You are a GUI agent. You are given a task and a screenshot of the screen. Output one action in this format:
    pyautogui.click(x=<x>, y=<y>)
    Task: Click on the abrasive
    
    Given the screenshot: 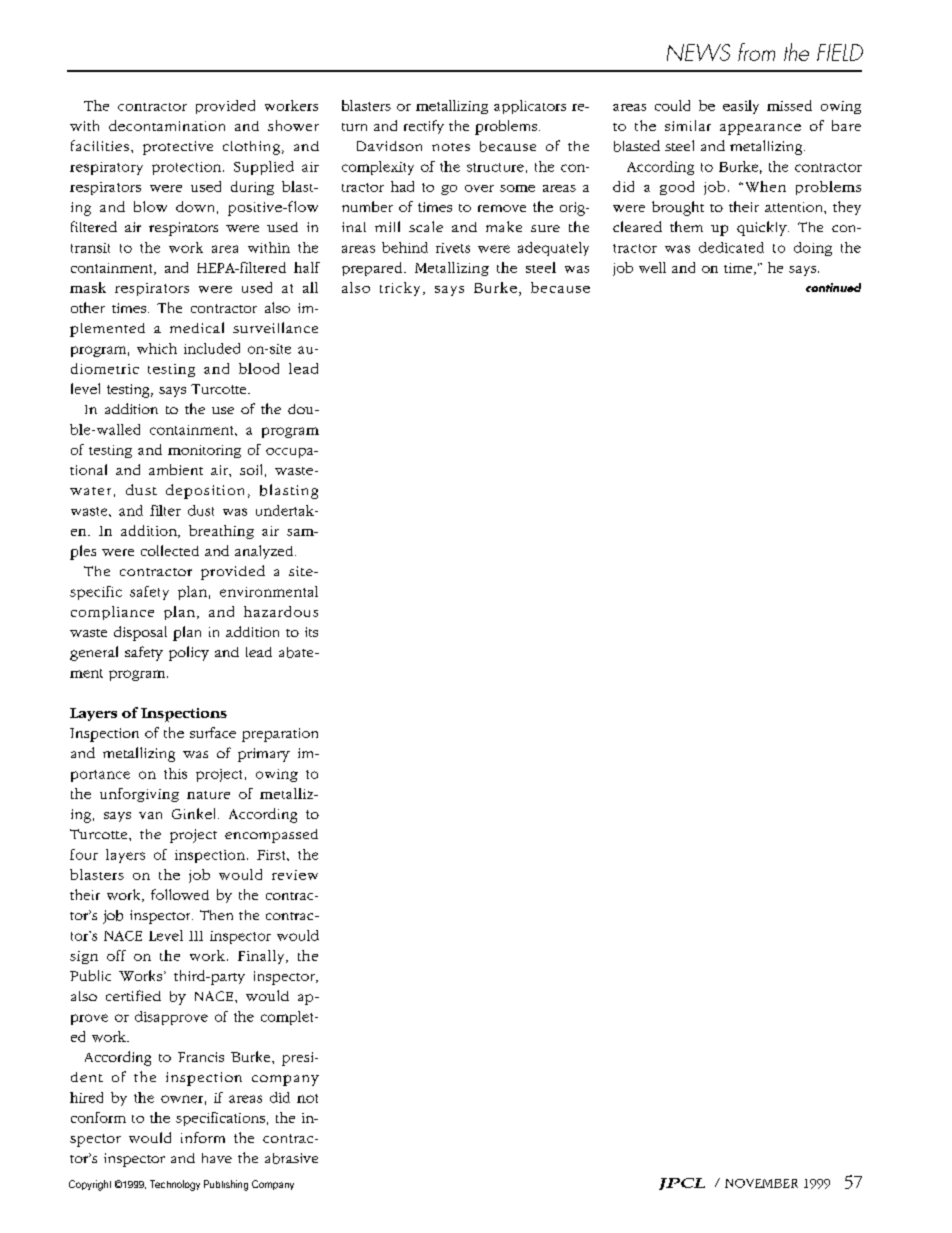 What is the action you would take?
    pyautogui.click(x=291, y=1158)
